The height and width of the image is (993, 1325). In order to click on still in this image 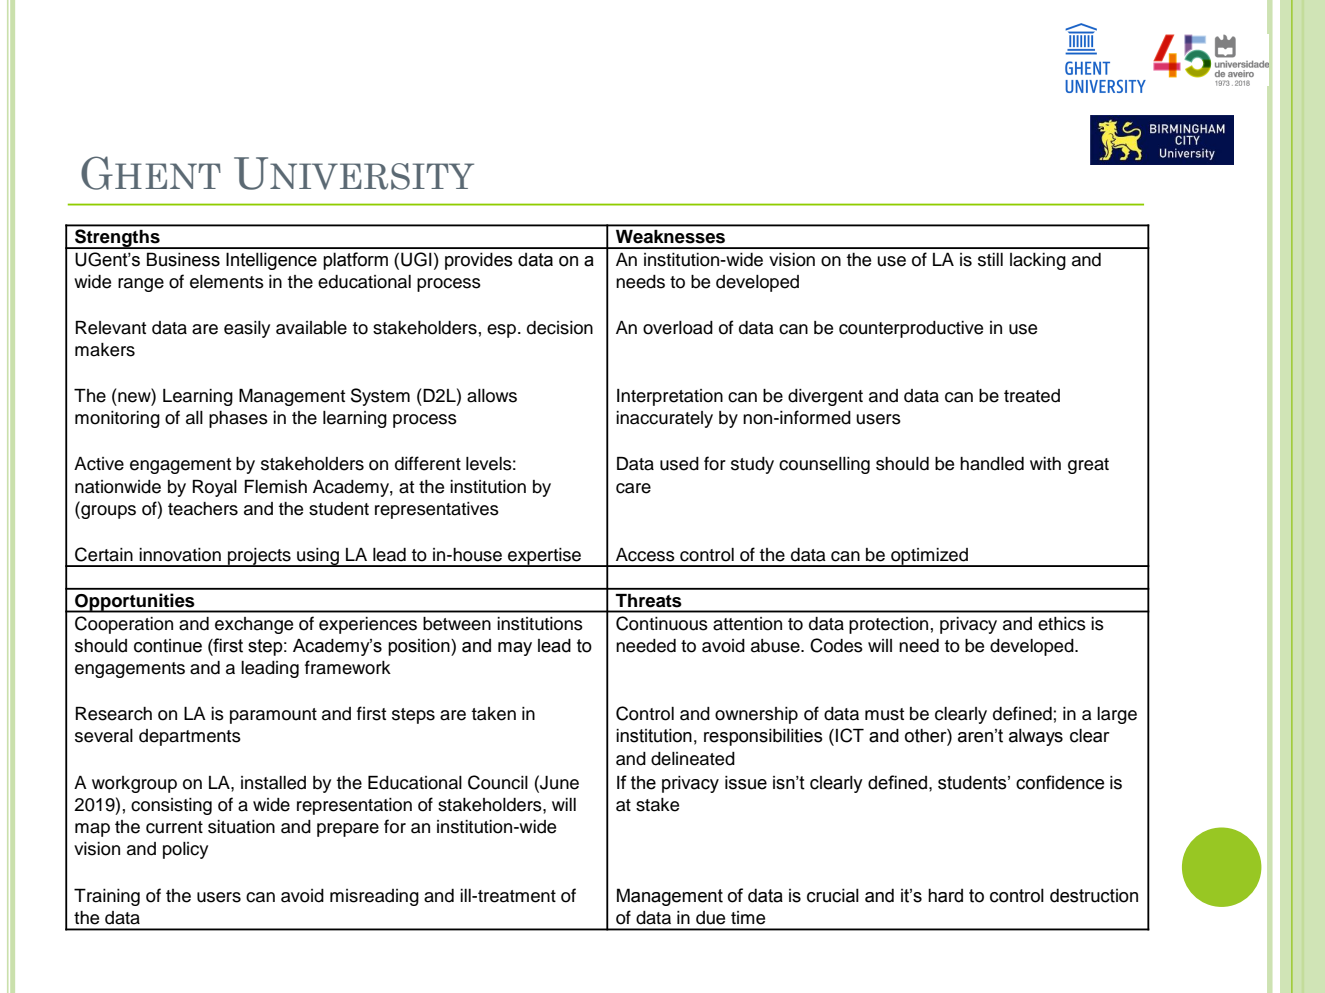, I will do `click(990, 260)`.
